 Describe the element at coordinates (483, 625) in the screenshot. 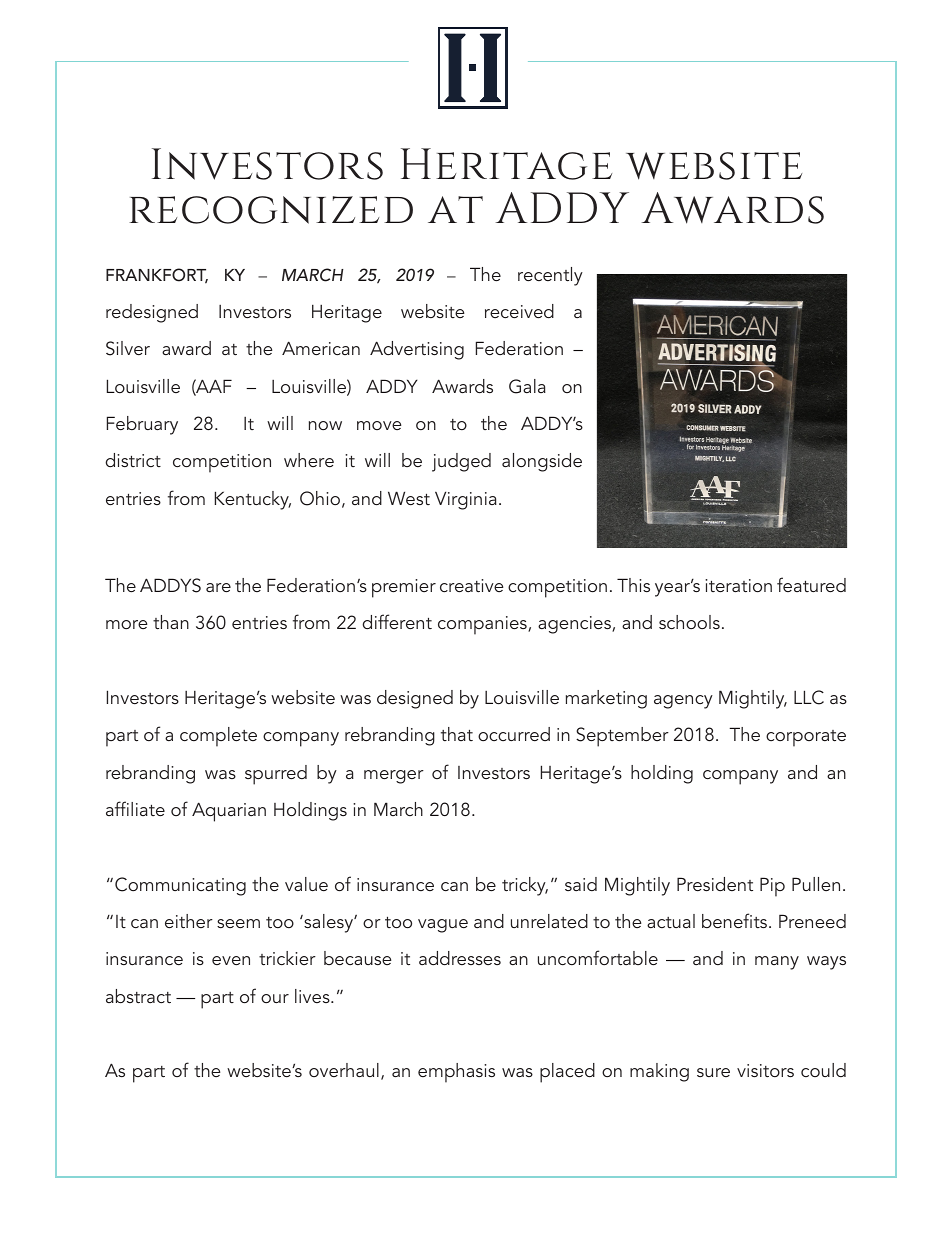

I see `companies` at that location.
